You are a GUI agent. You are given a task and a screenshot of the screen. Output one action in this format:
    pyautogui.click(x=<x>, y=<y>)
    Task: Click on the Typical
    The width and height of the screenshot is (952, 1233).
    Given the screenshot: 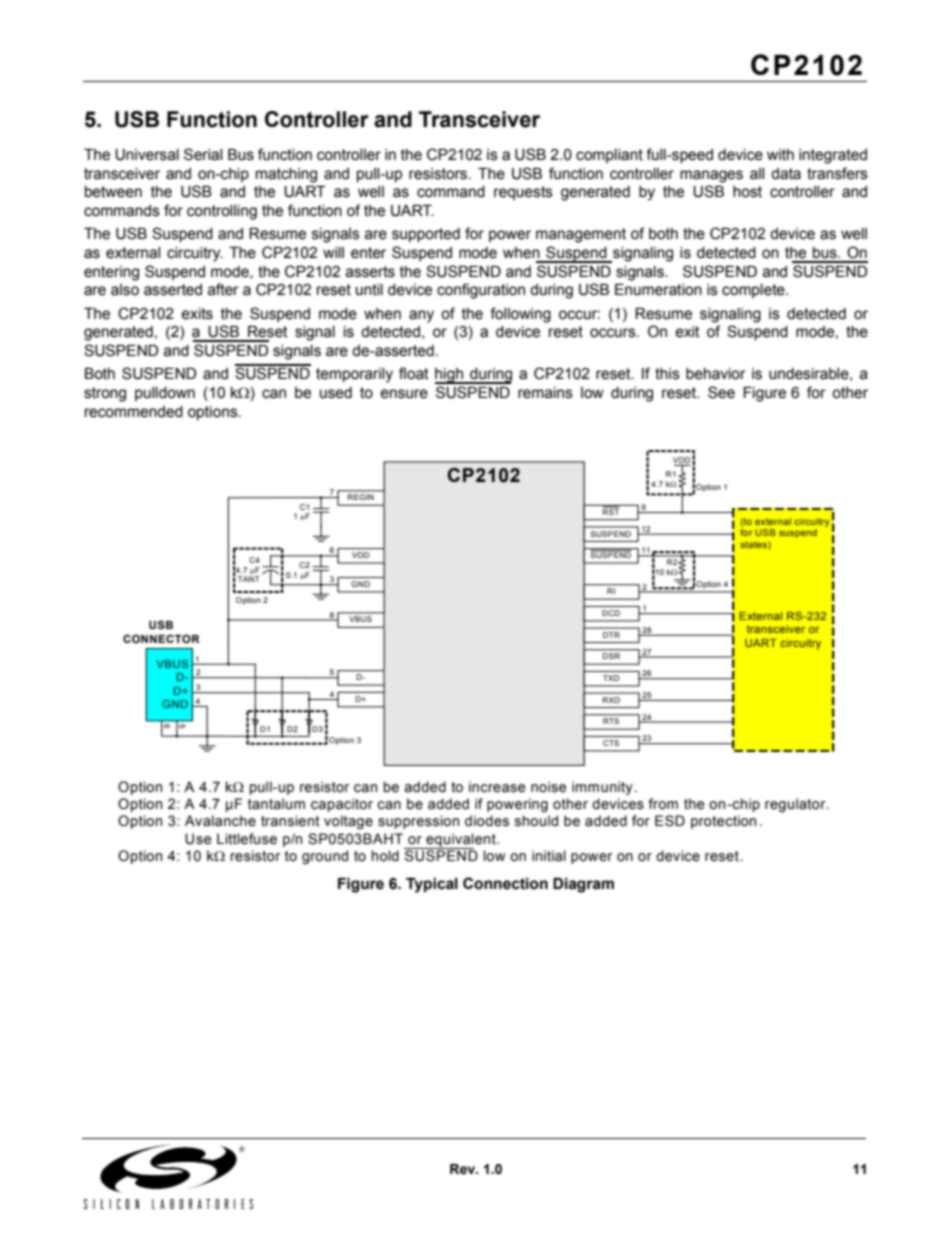 What is the action you would take?
    pyautogui.click(x=432, y=885)
